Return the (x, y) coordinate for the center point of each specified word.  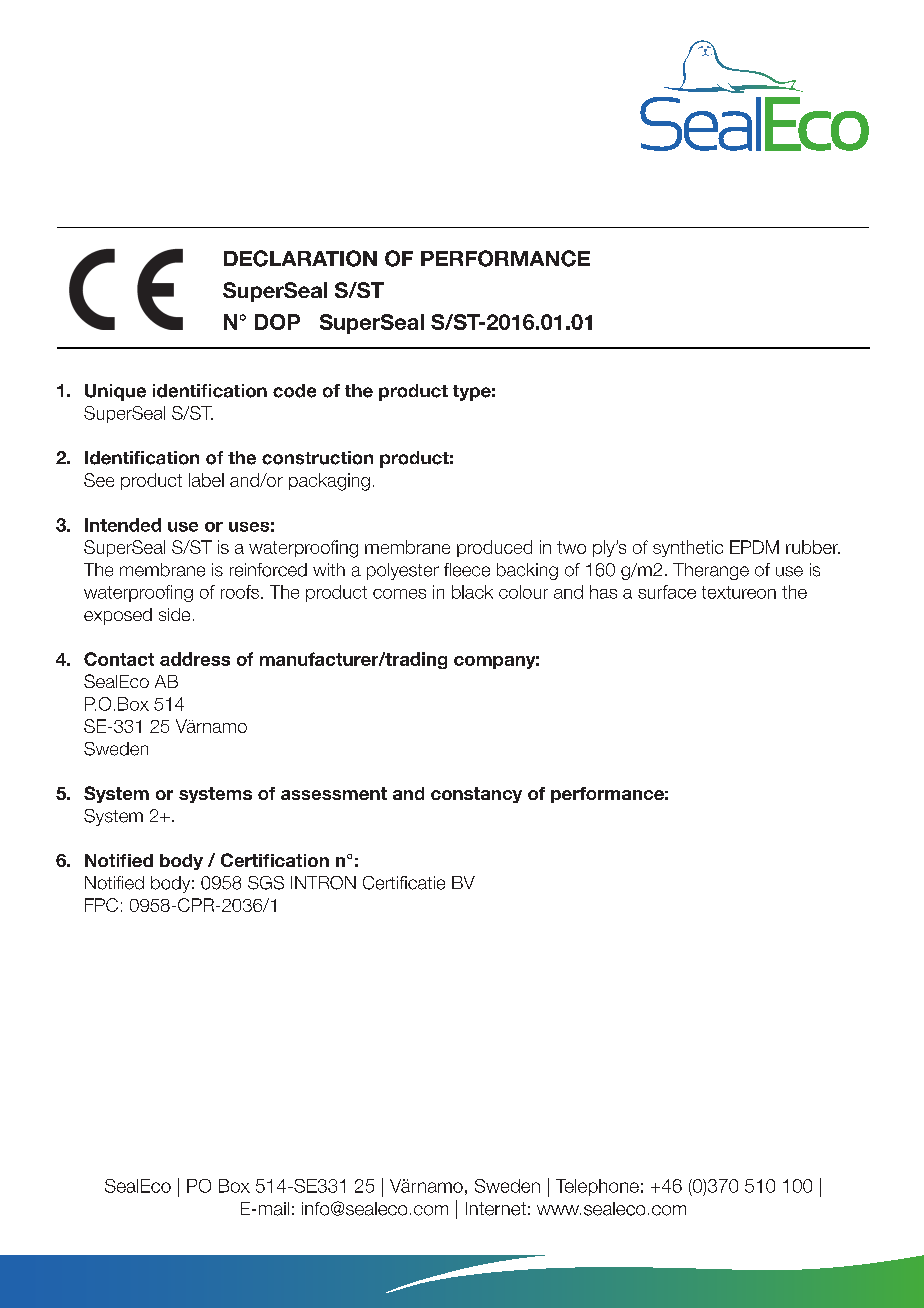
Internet (496, 1209)
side (174, 614)
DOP (277, 322)
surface (667, 592)
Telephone (597, 1187)
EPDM (754, 547)
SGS (266, 883)
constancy (476, 795)
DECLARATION (300, 258)
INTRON (323, 883)
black (472, 592)
